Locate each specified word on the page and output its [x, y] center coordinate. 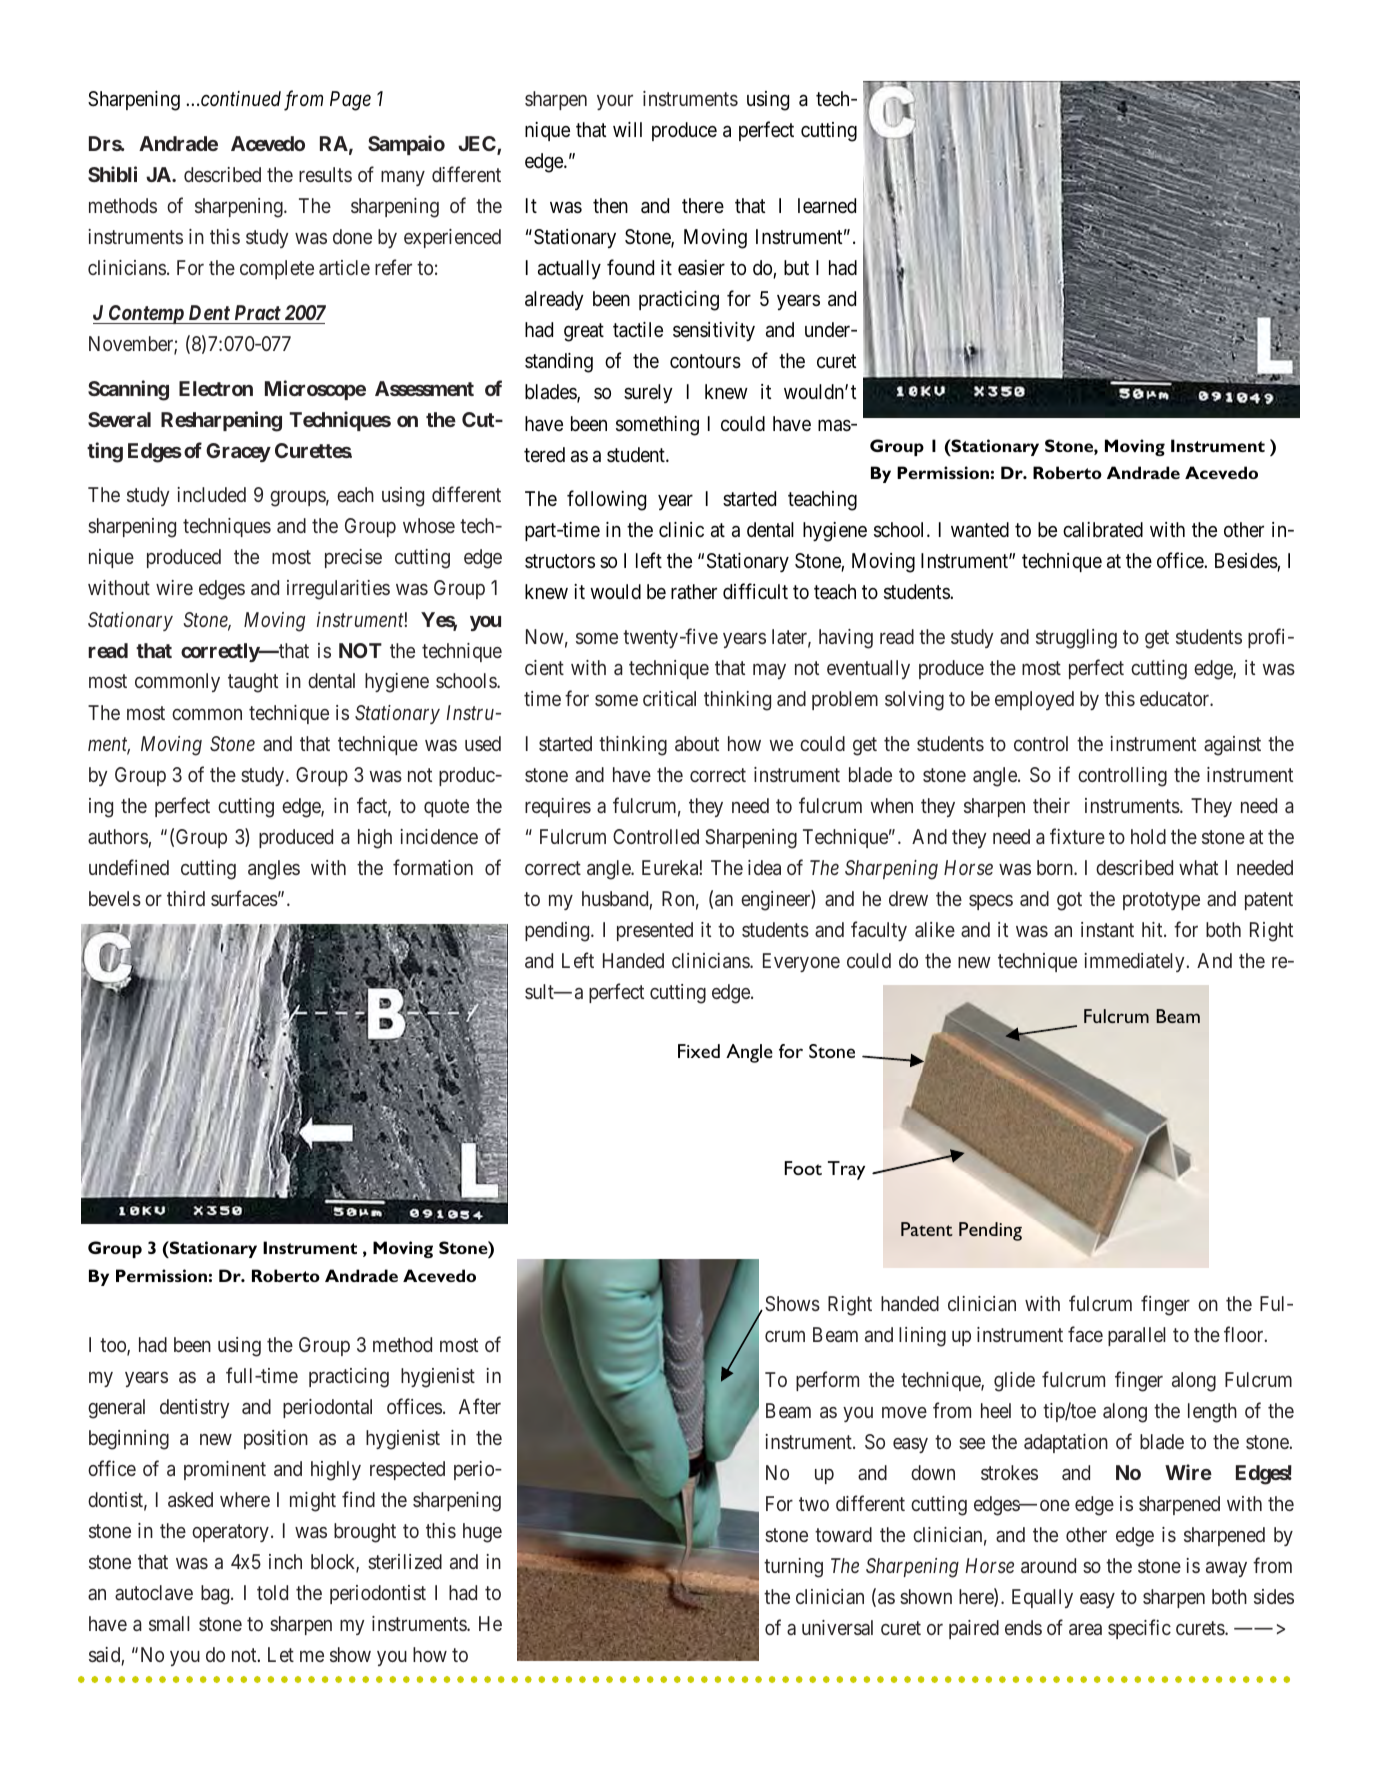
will [627, 129]
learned [827, 206]
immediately [1135, 962]
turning [793, 1568]
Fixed [699, 1051]
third [186, 898]
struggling [1076, 639]
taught [253, 683]
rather [694, 592]
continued [241, 98]
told [272, 1592]
